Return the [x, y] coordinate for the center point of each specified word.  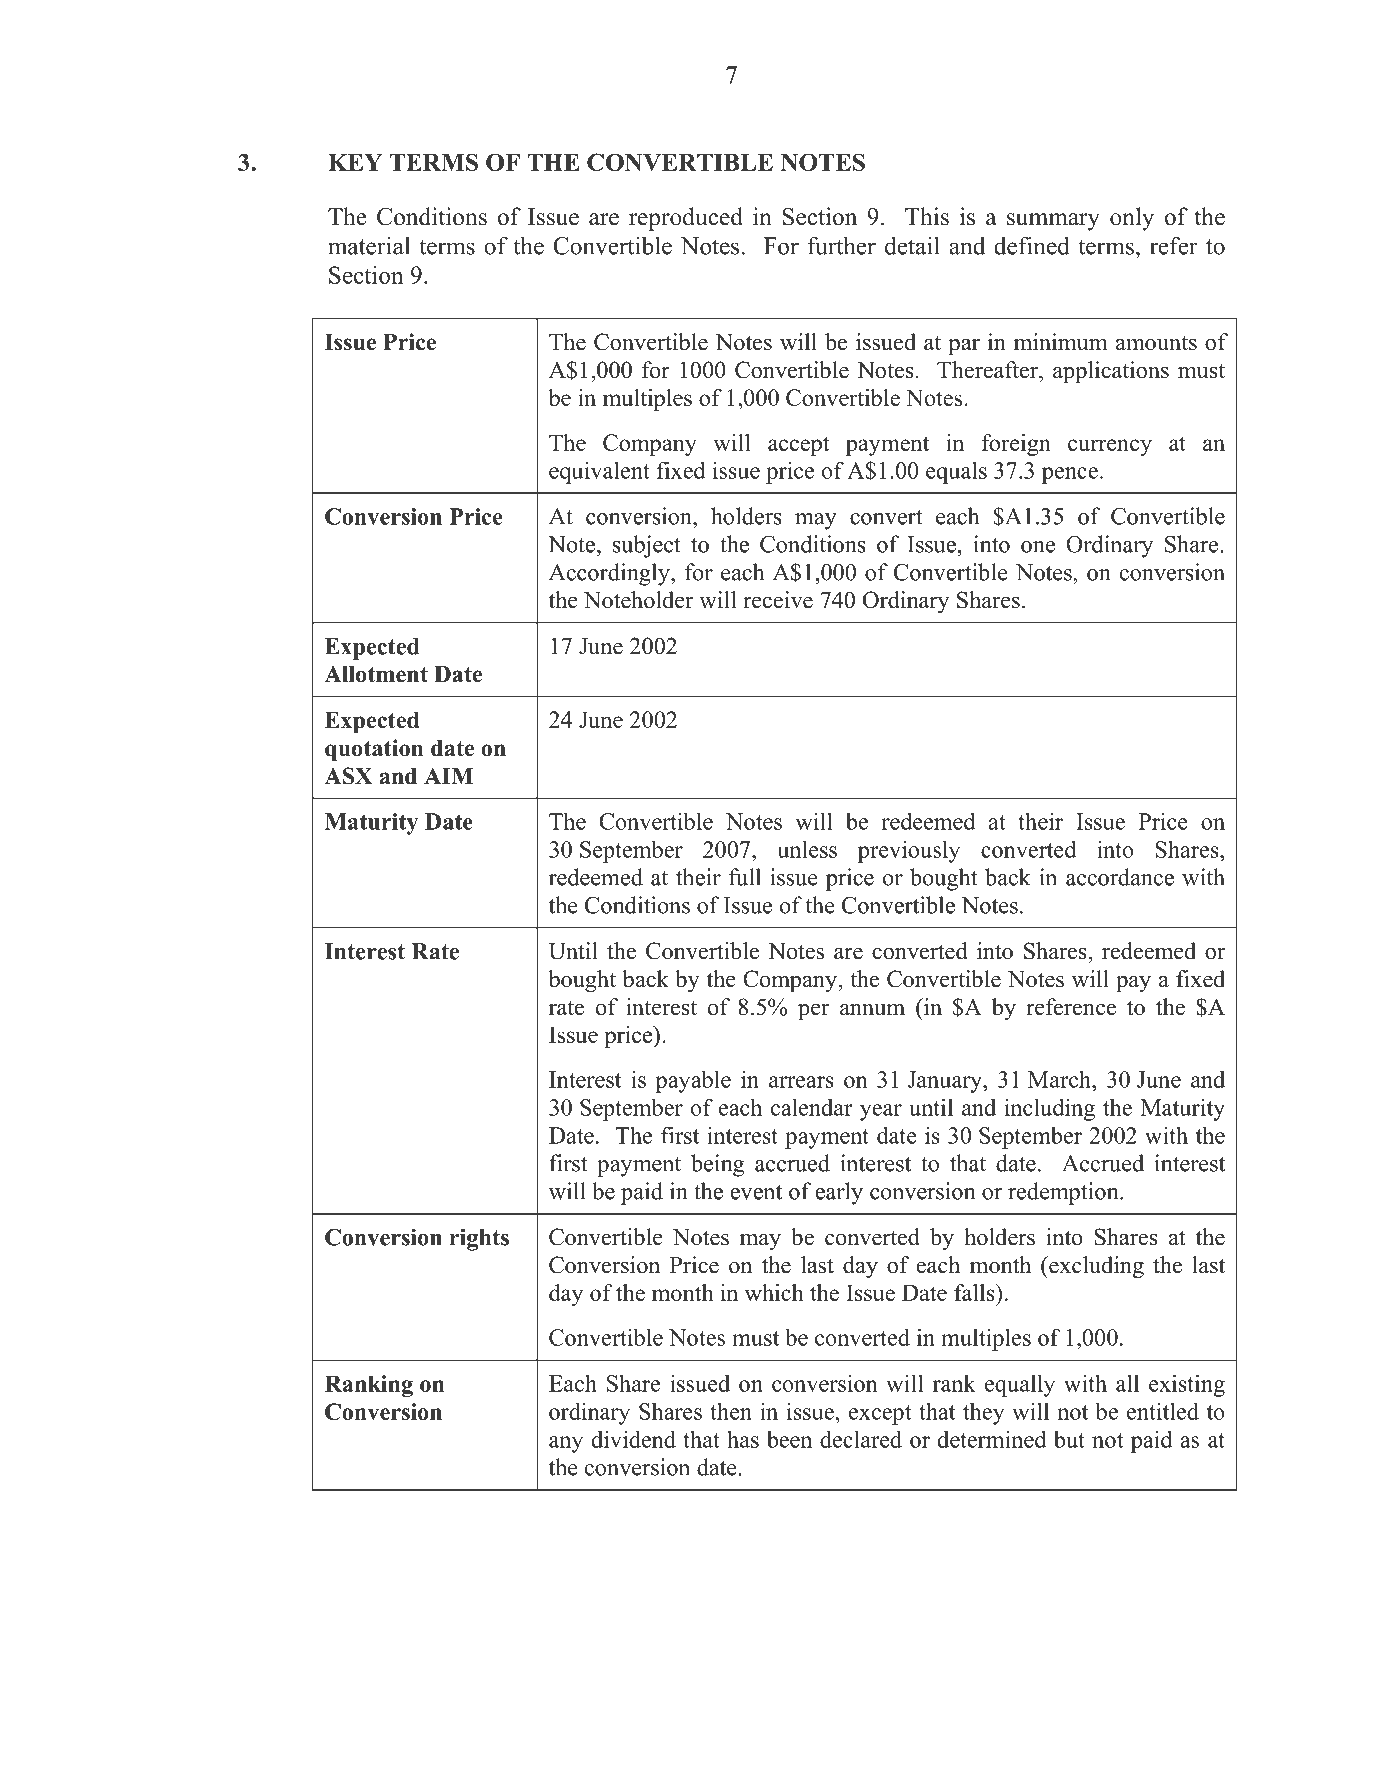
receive [778, 600]
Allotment [376, 674]
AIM [449, 776]
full [745, 877]
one [1038, 547]
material [369, 245]
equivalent [599, 472]
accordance [1120, 877]
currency [1110, 447]
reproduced [686, 219]
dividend [634, 1439]
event [756, 1192]
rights [479, 1240]
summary [1053, 222]
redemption [1064, 1193]
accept [798, 446]
